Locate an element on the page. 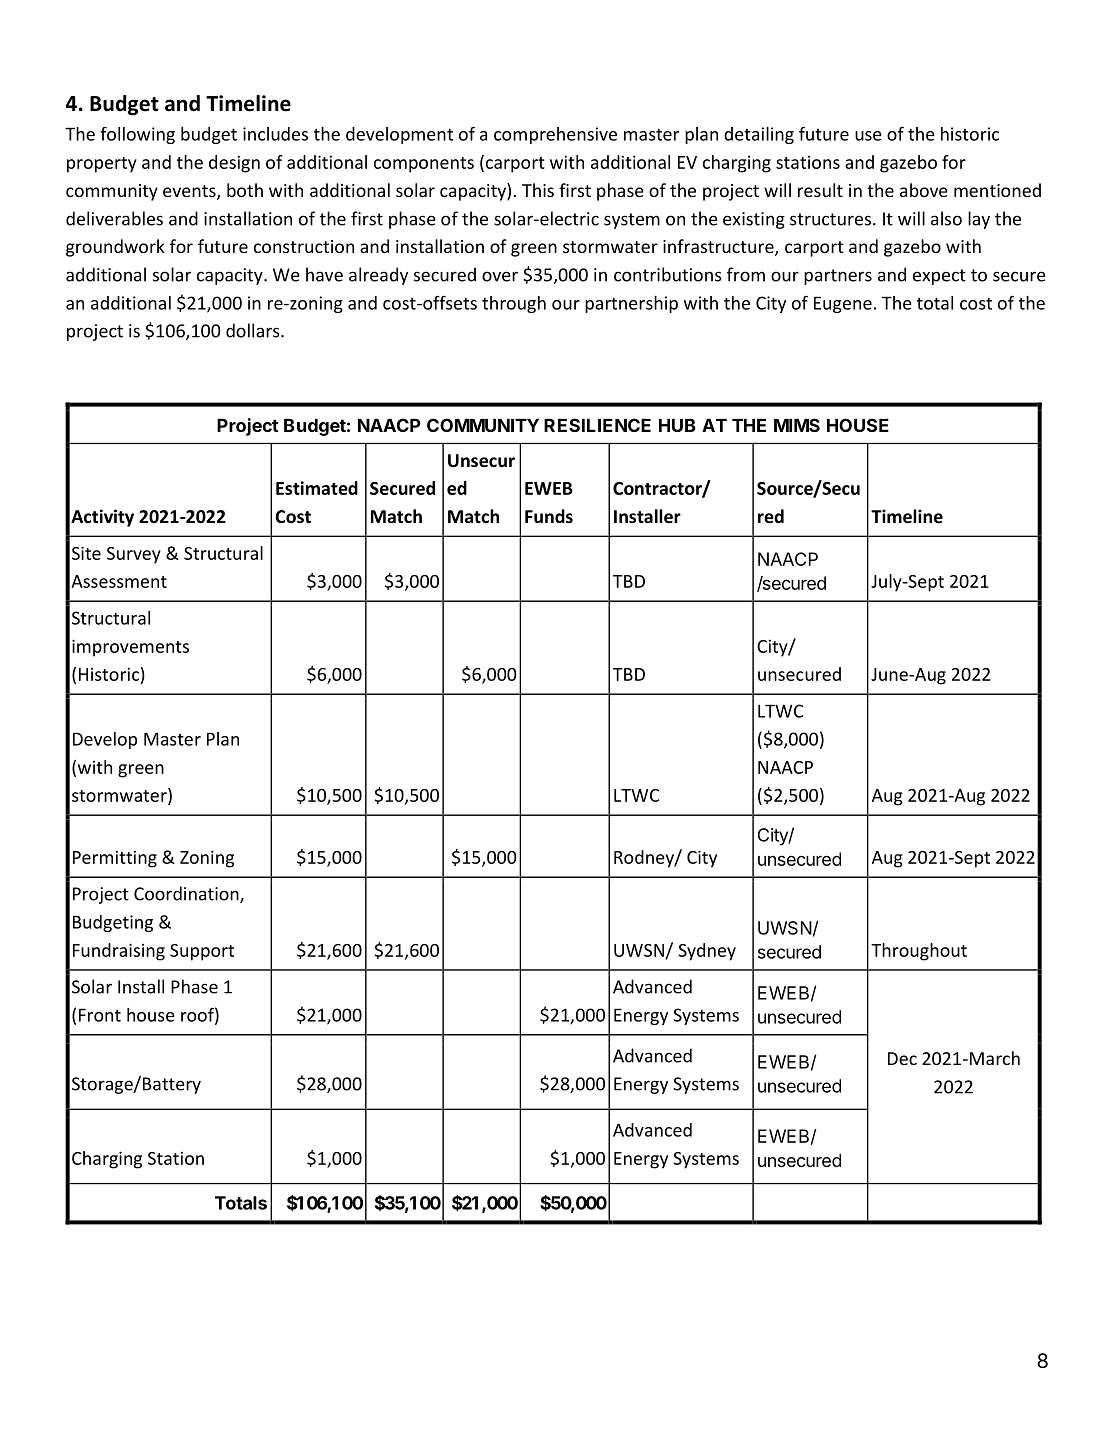 This document has height=1441, width=1113. above is located at coordinates (924, 190).
